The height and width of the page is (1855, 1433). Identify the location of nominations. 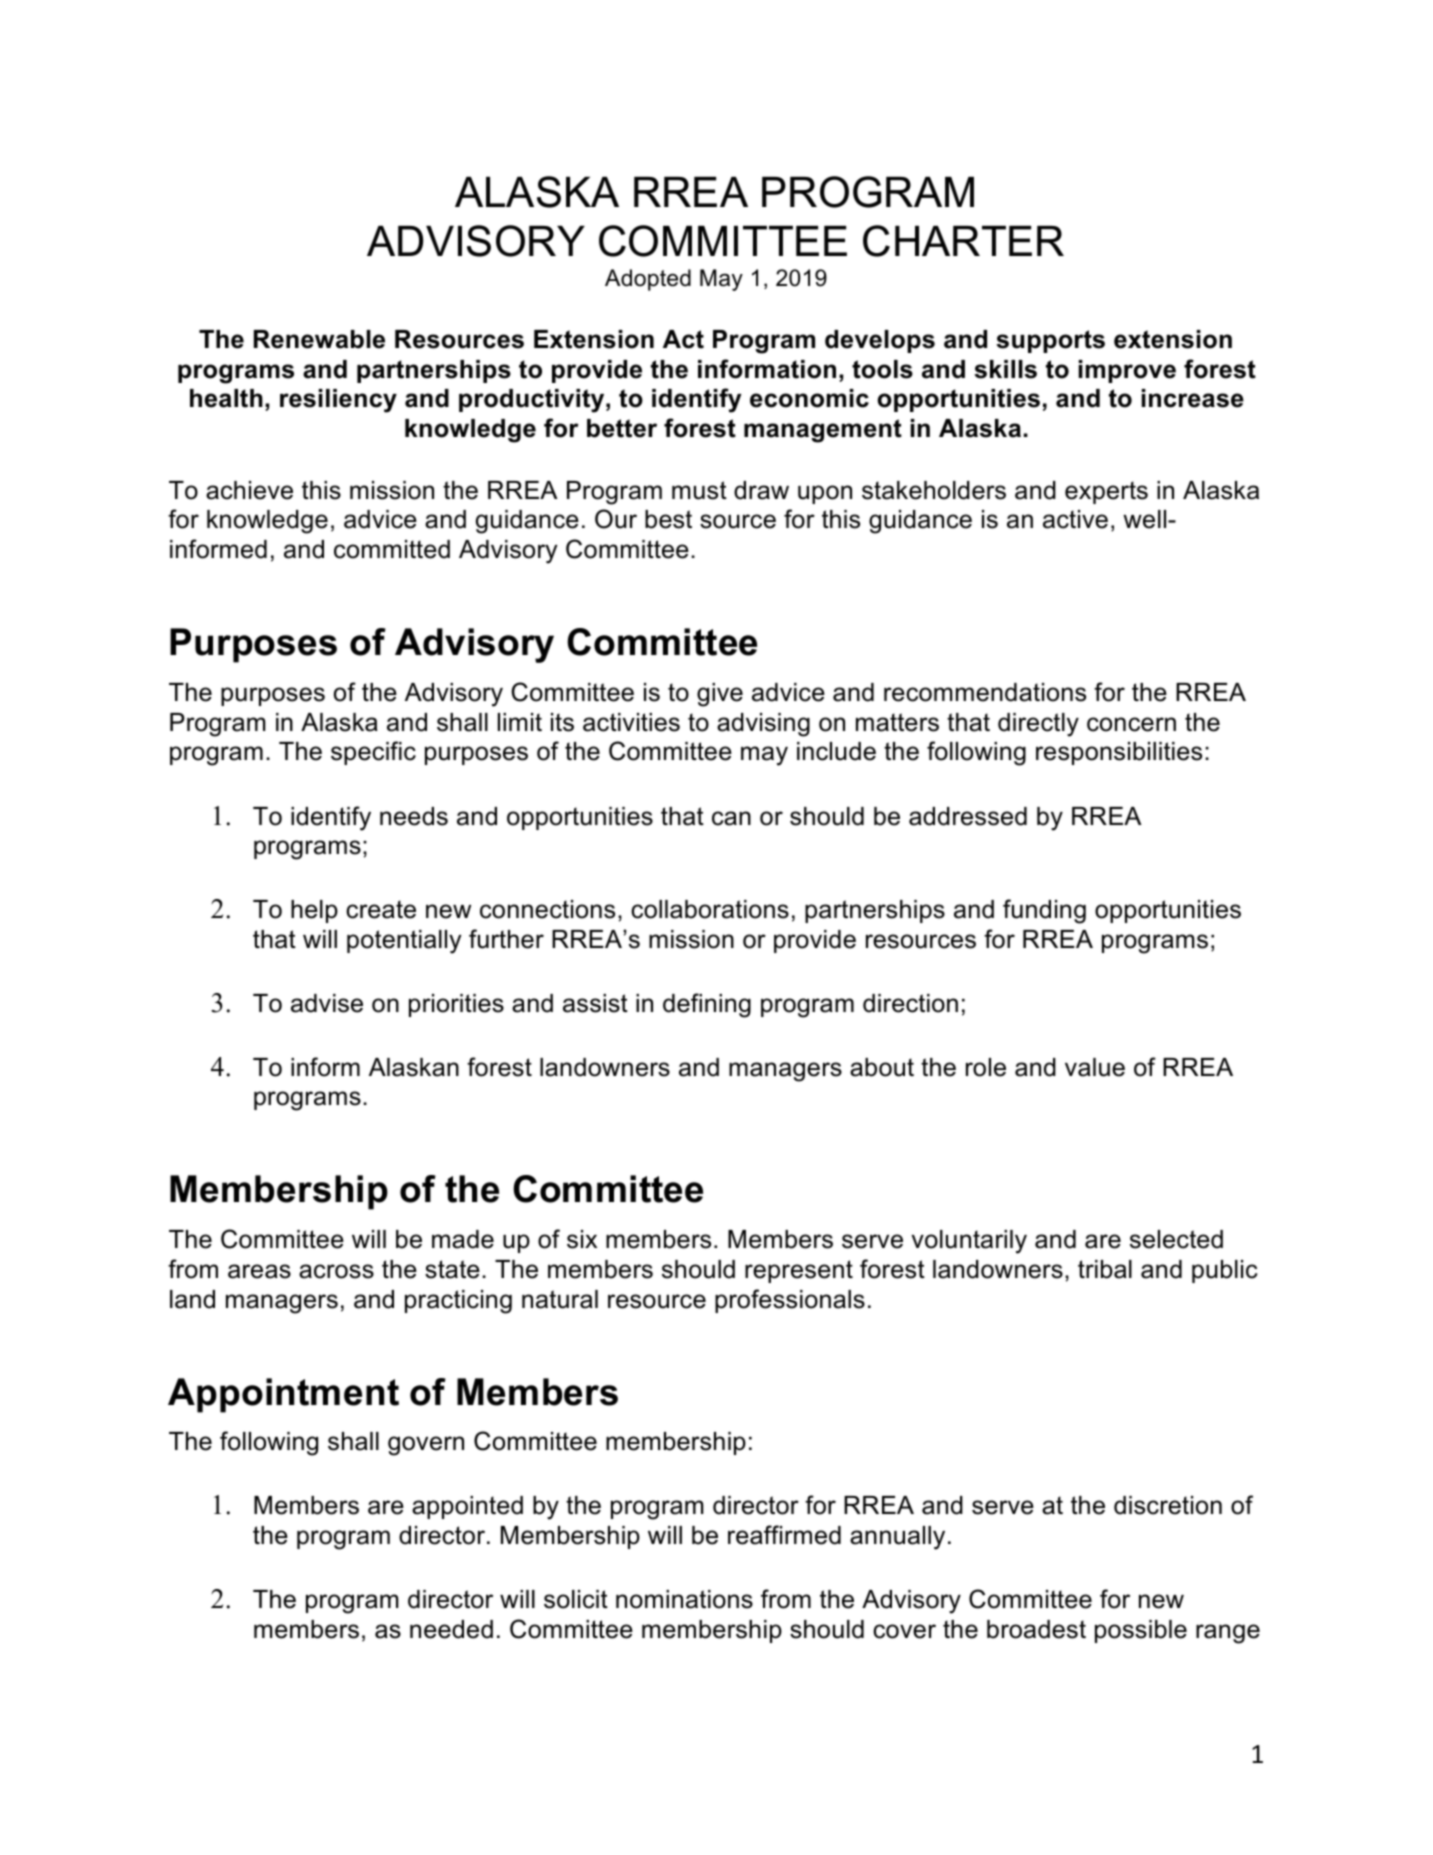
(684, 1599).
